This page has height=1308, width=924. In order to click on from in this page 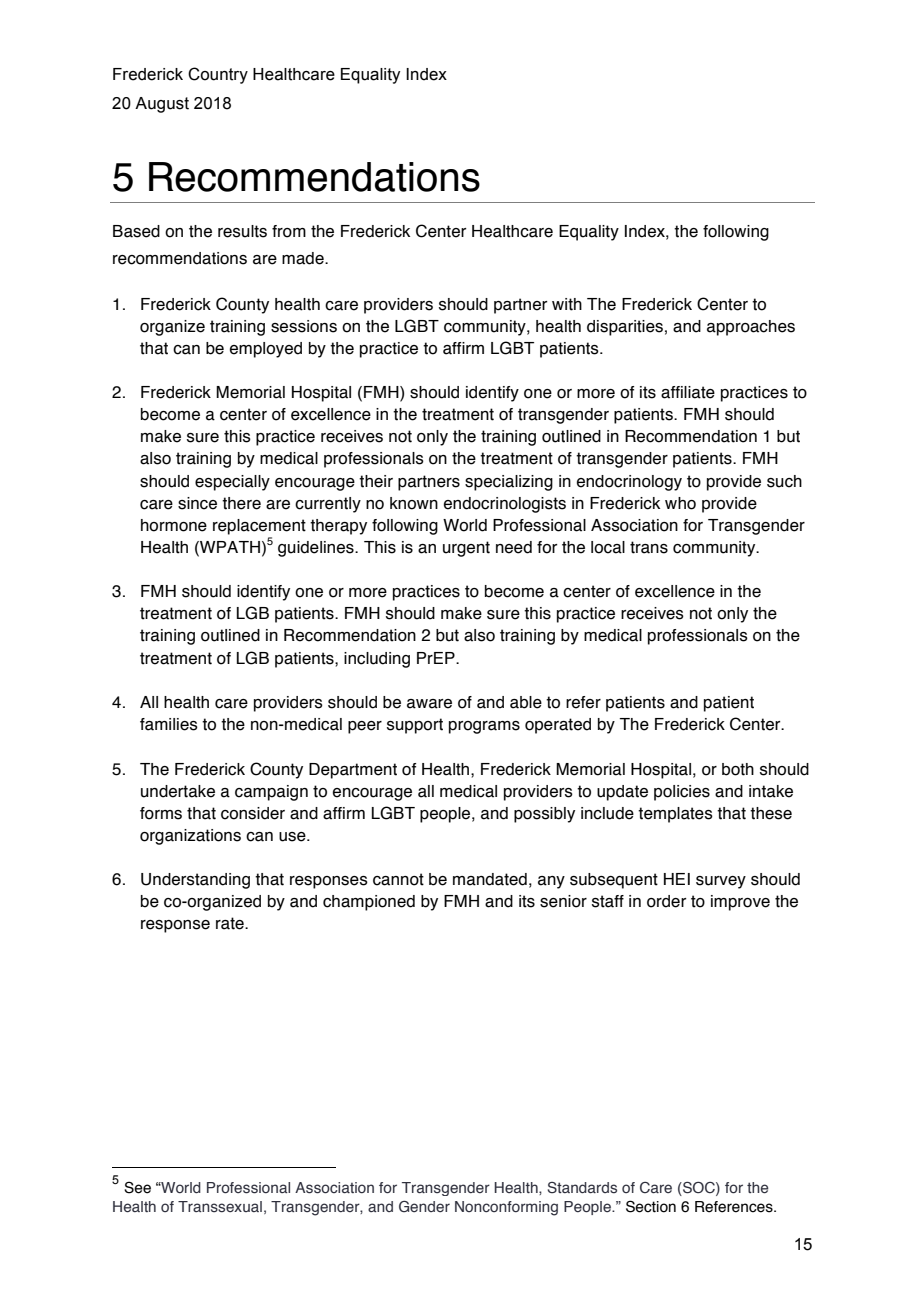, I will do `click(289, 231)`.
